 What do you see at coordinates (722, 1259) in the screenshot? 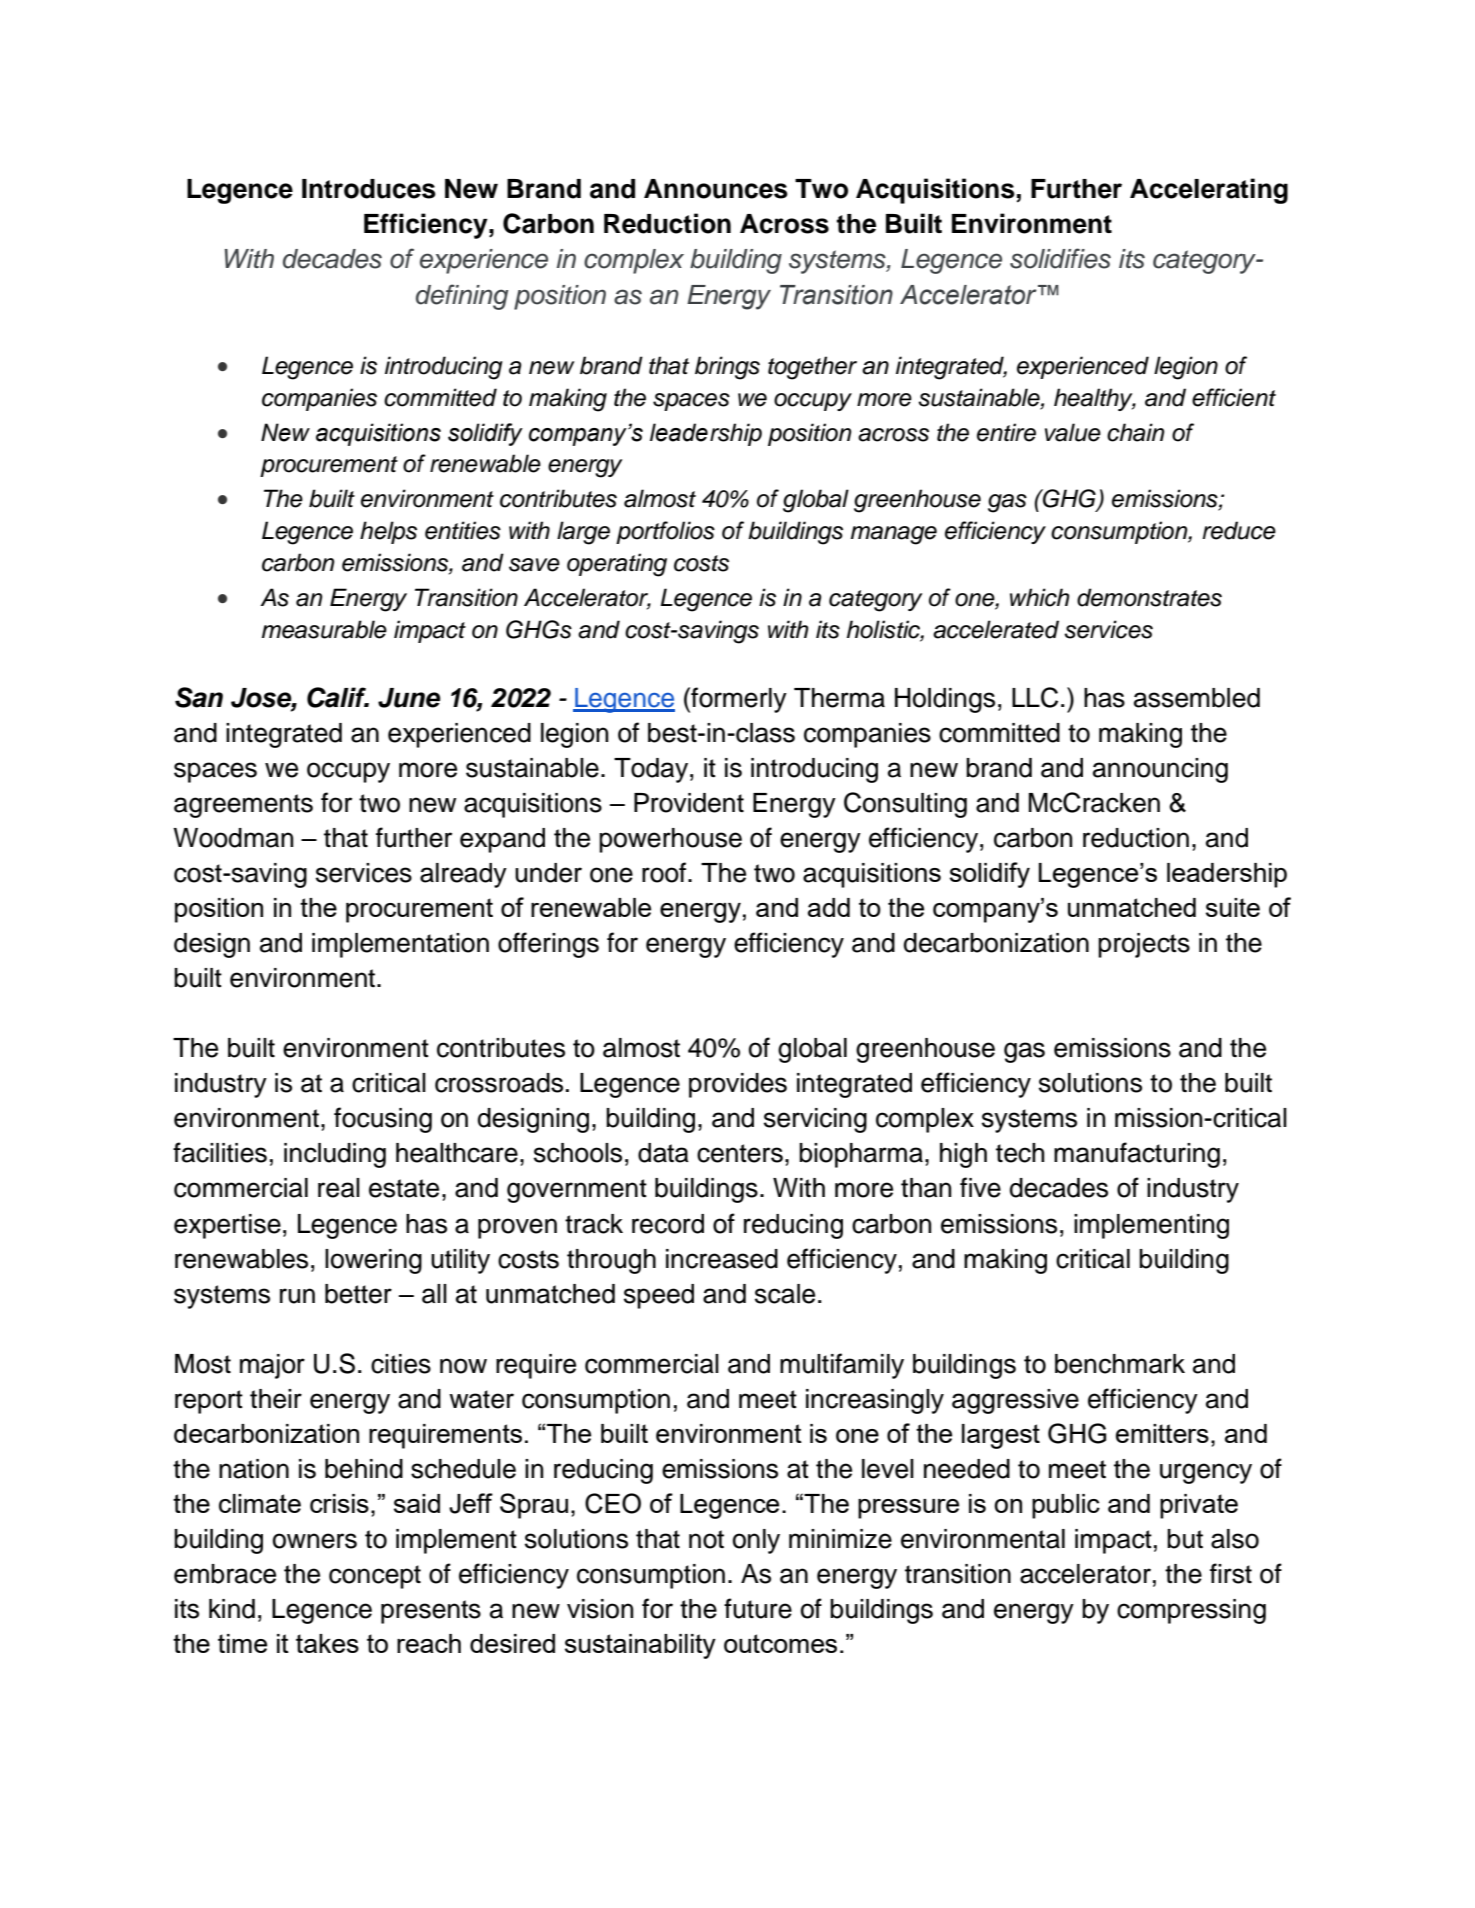
I see `increased` at bounding box center [722, 1259].
